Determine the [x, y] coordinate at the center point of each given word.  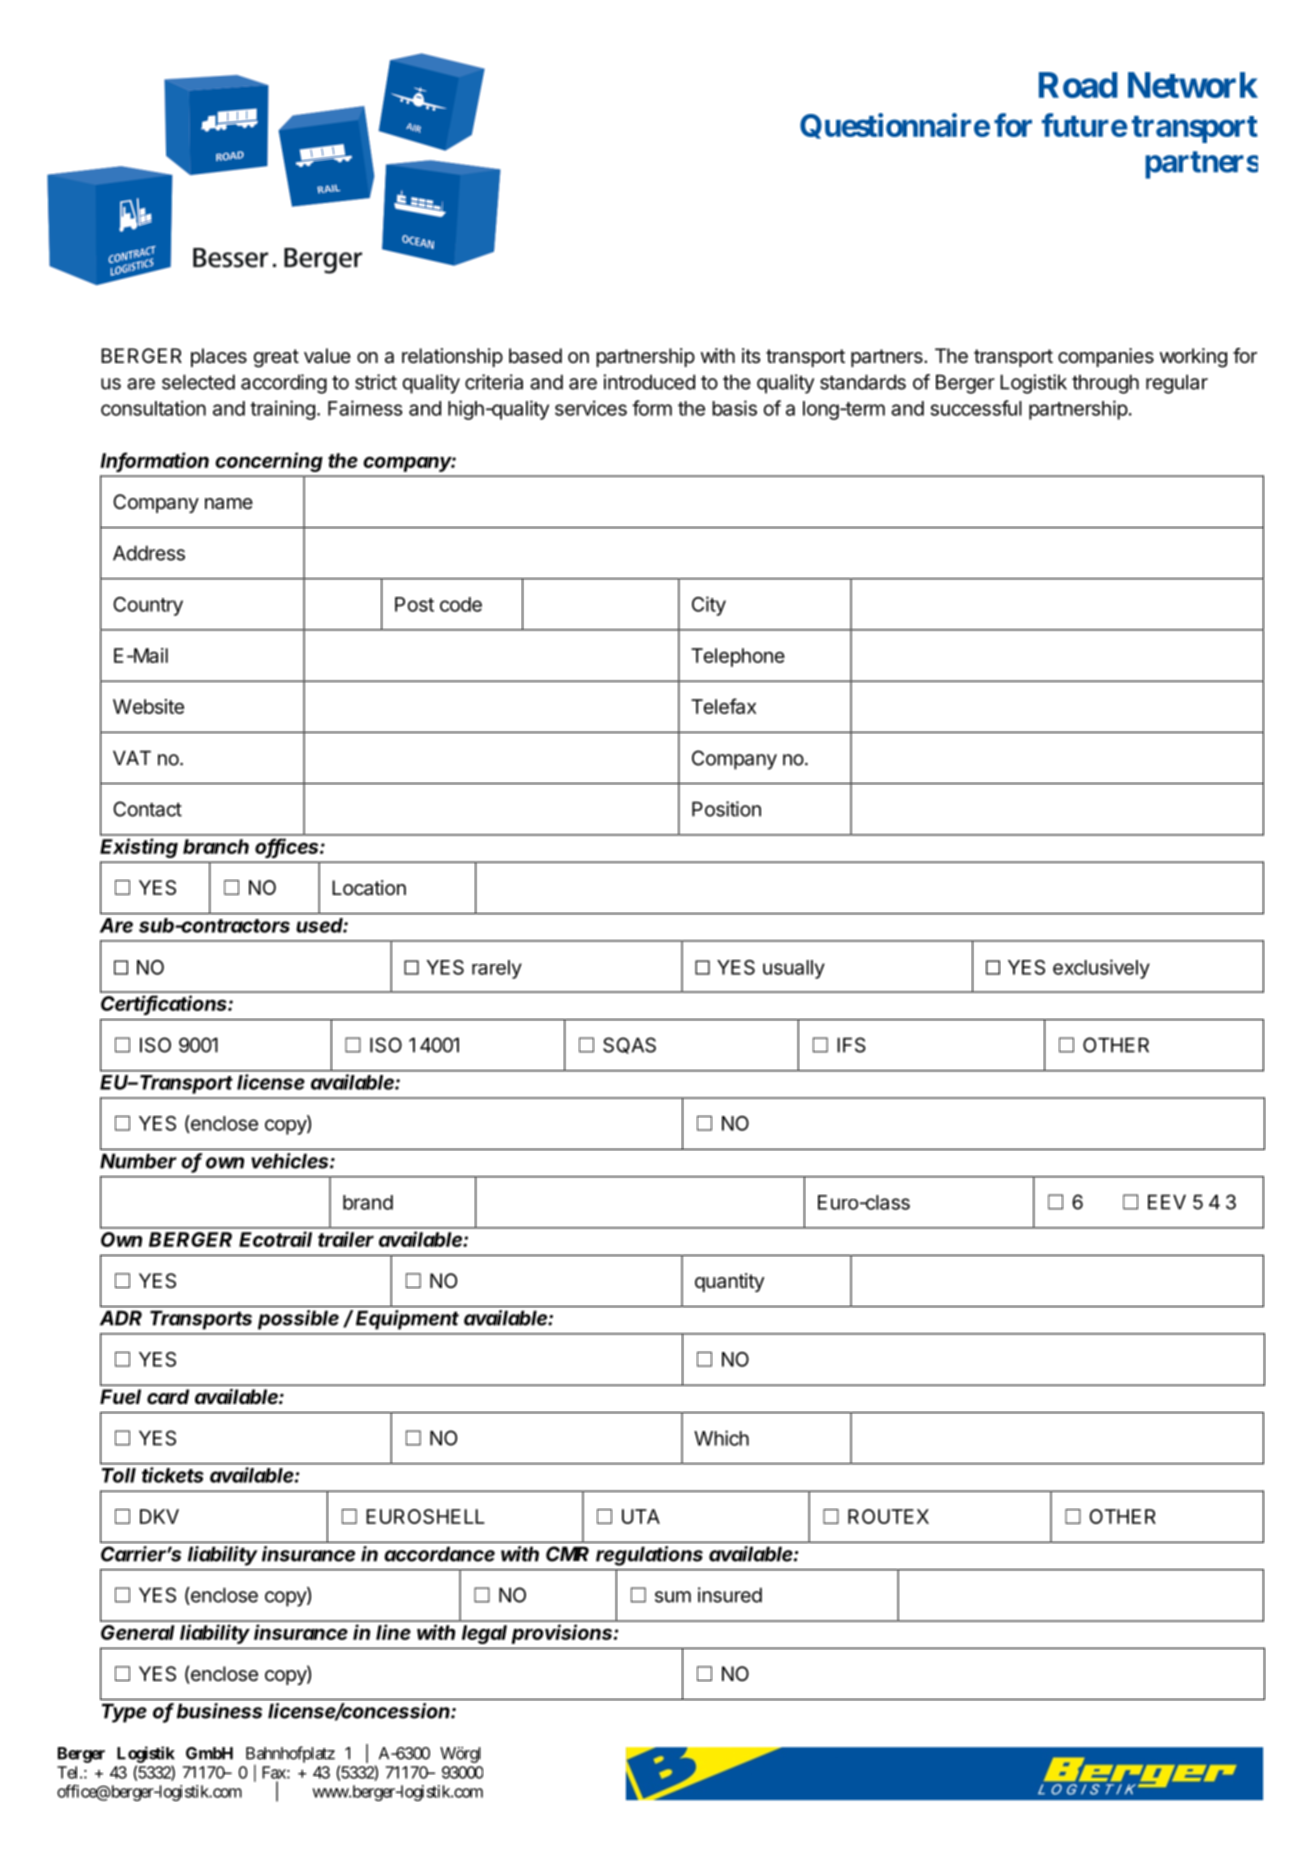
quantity [730, 1282]
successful [976, 408]
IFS [851, 1045]
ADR [121, 1318]
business [219, 1711]
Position [726, 809]
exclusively [1101, 969]
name [229, 504]
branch [216, 846]
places [219, 357]
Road [1078, 85]
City [709, 606]
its [751, 355]
